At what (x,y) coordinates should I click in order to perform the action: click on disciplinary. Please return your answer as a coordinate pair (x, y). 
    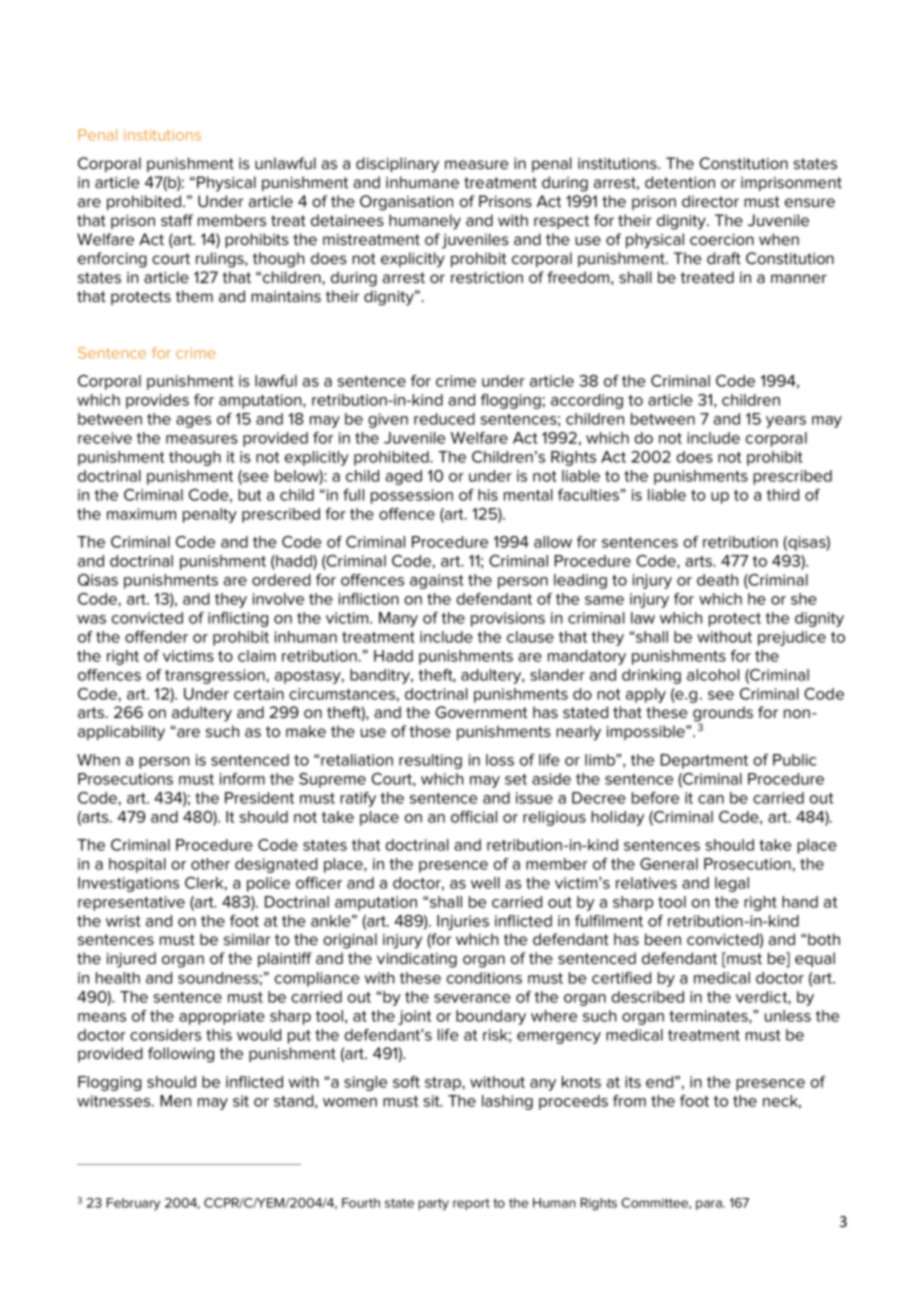
    Looking at the image, I should click on (397, 165).
